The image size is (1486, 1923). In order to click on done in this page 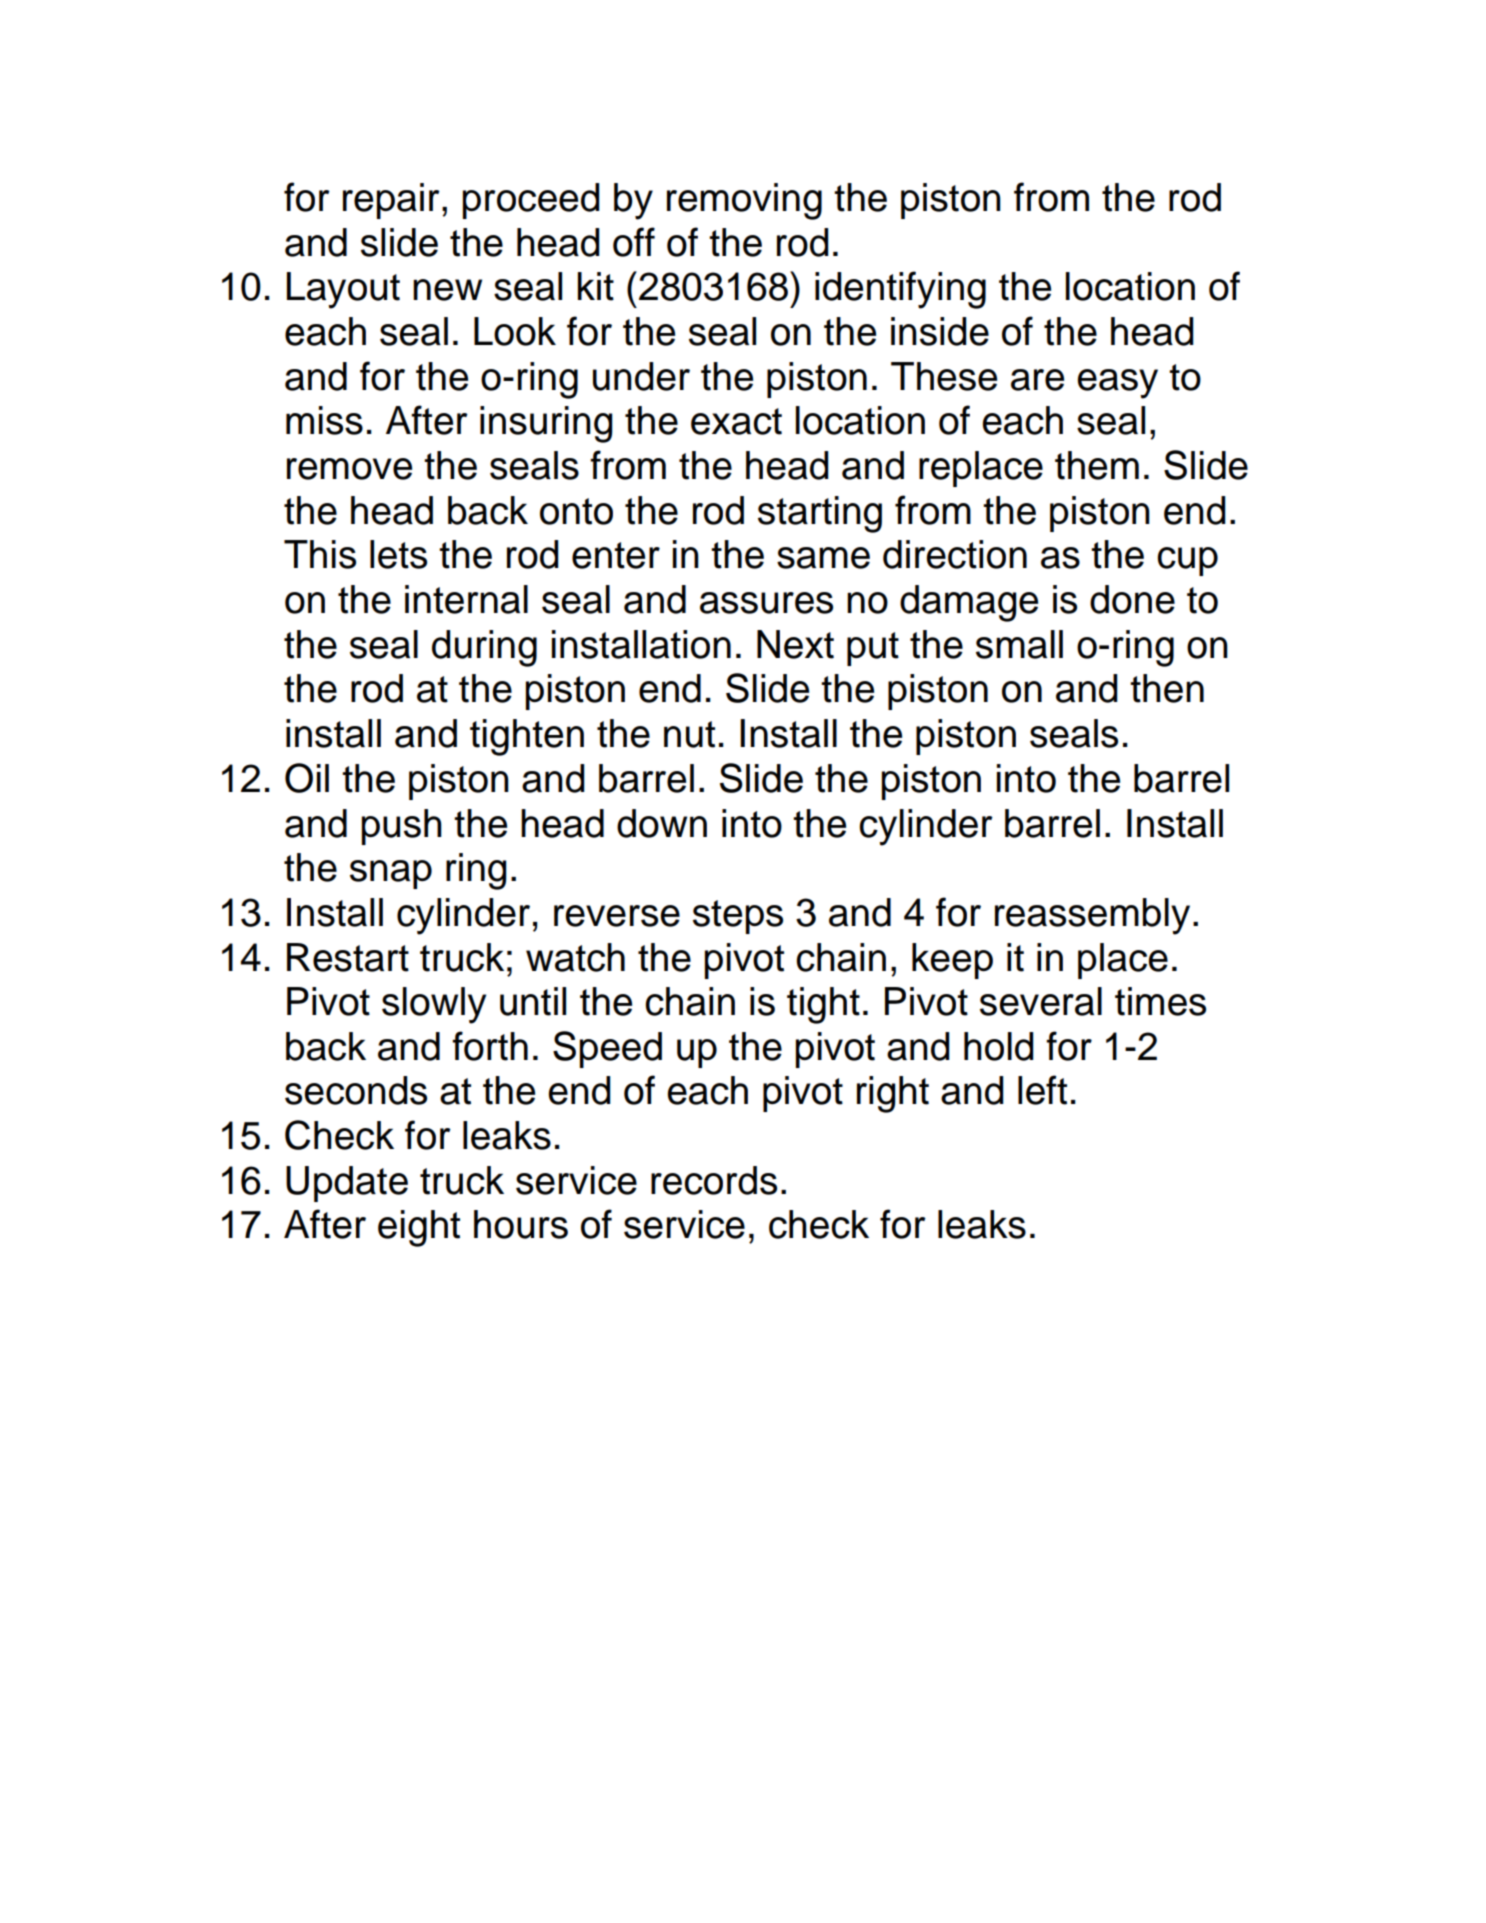, I will do `click(1132, 599)`.
